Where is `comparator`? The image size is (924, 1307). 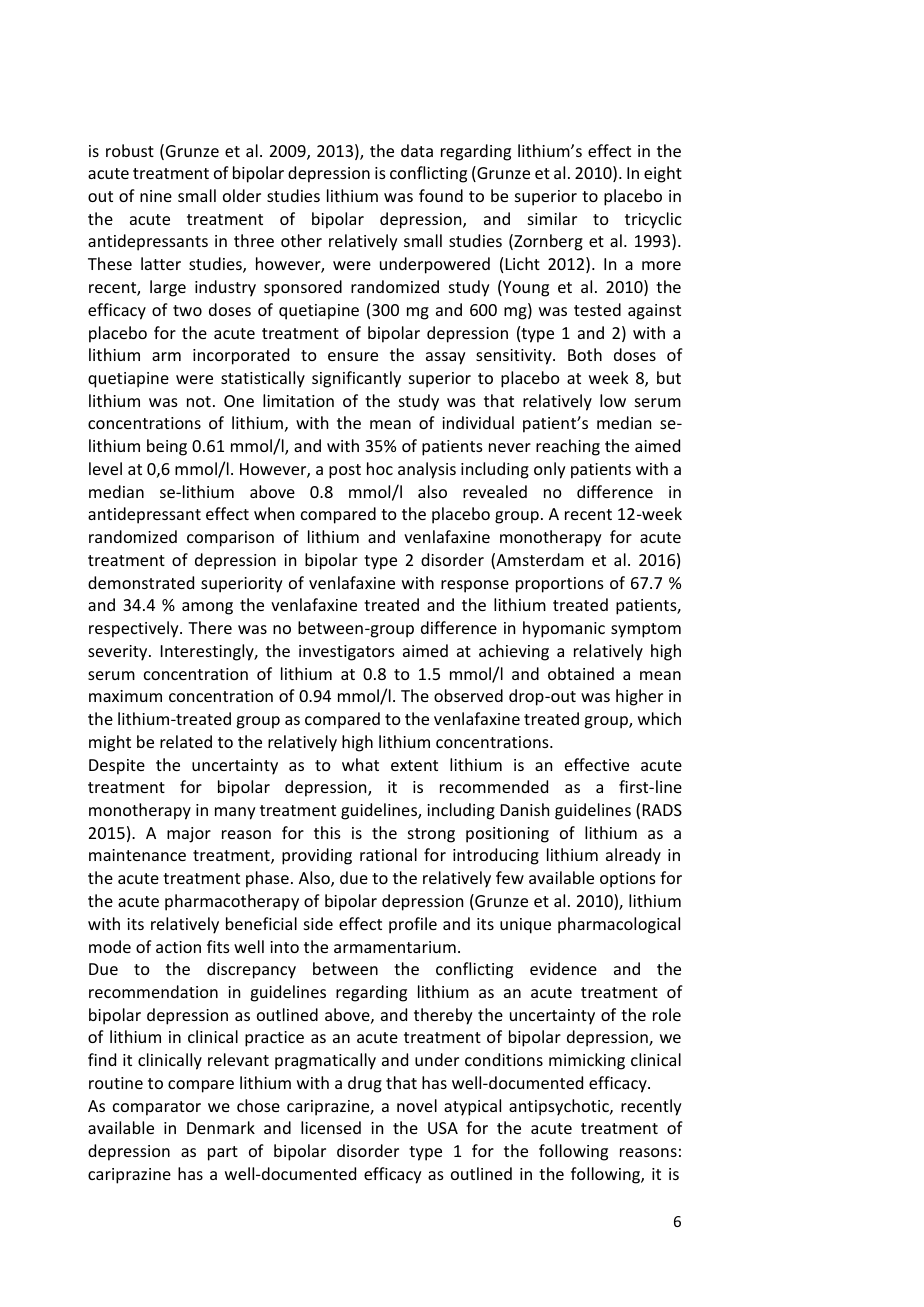 comparator is located at coordinates (157, 1108).
